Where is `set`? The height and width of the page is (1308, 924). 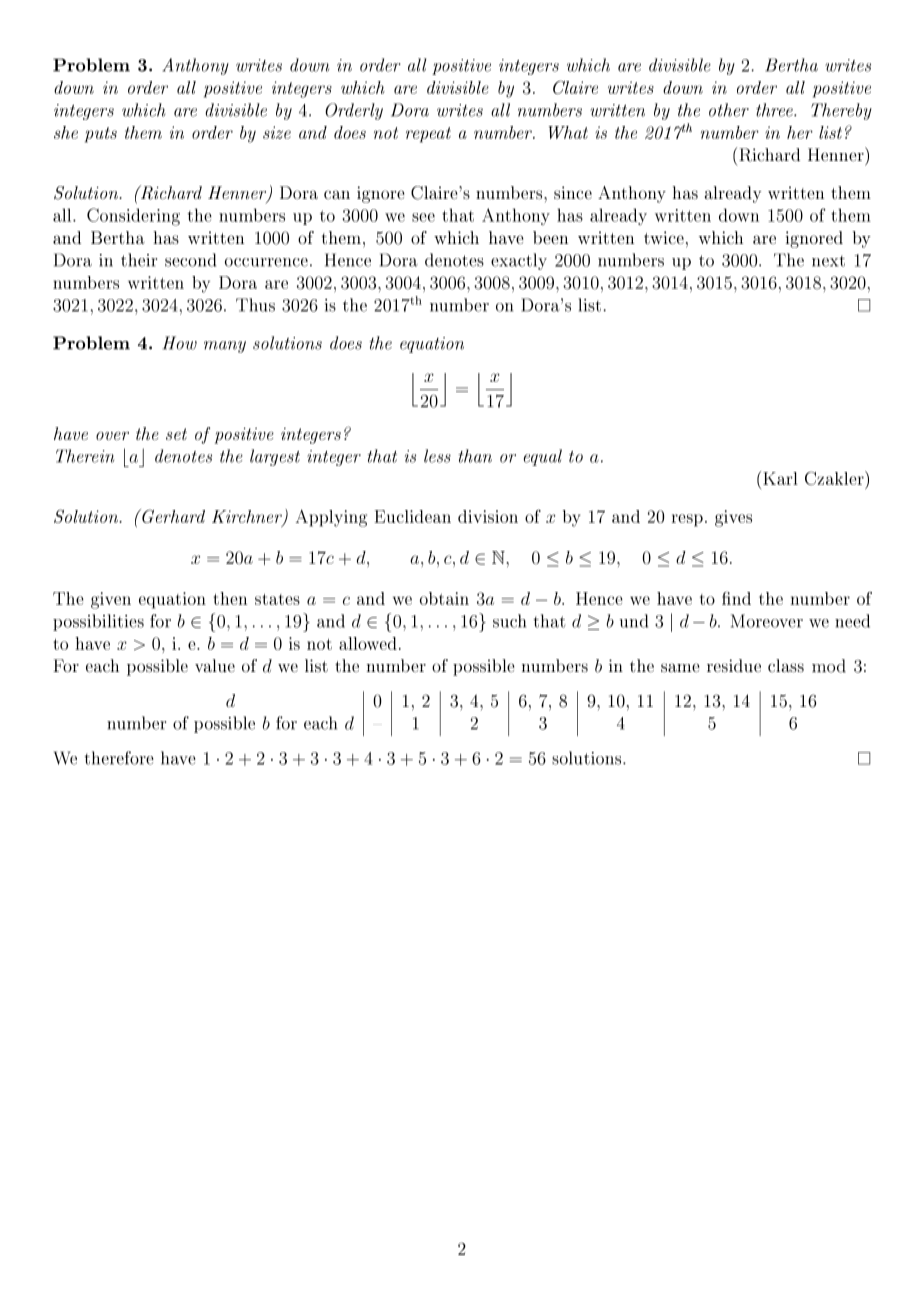 set is located at coordinates (176, 434).
